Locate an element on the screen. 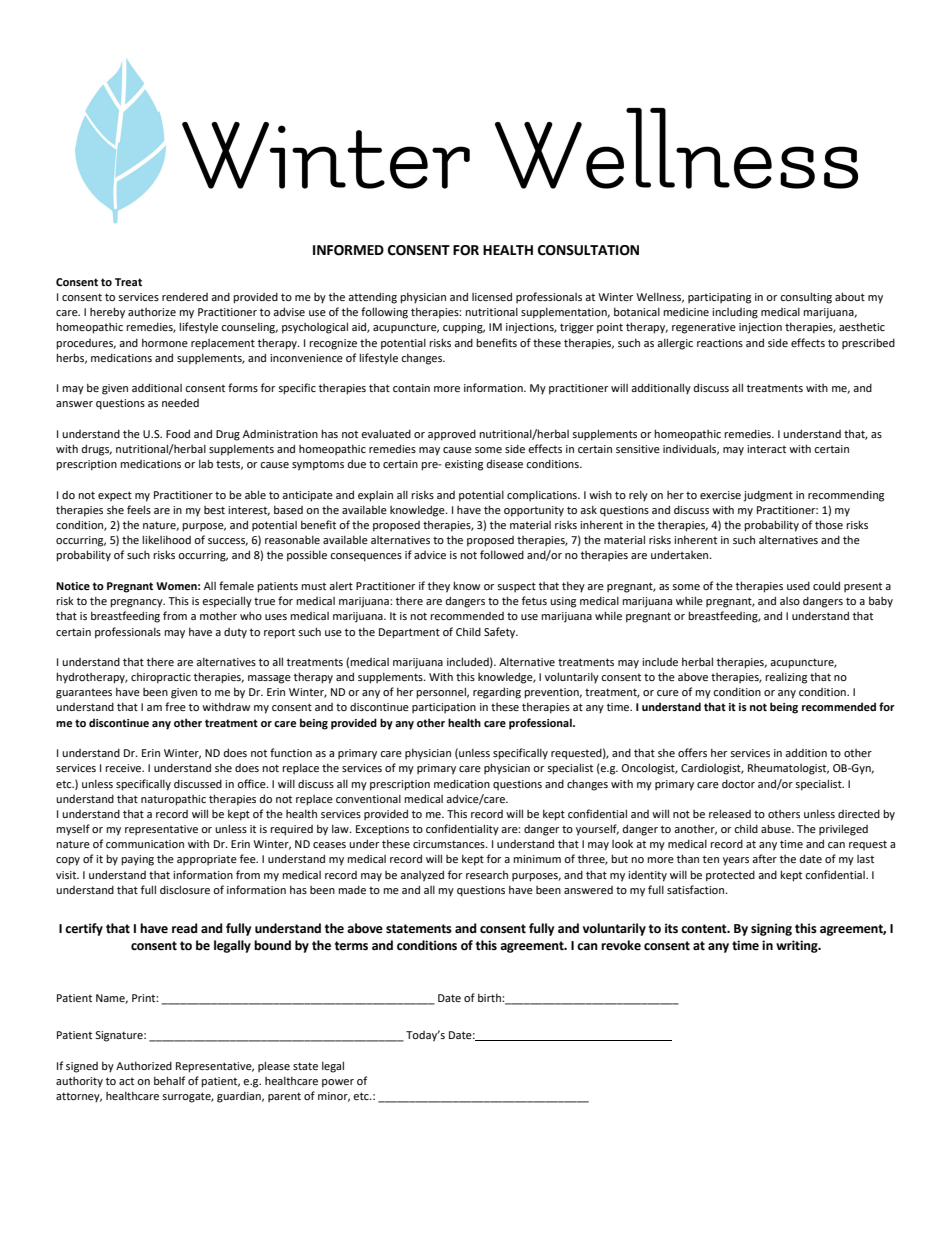 This screenshot has width=952, height=1233. abuse is located at coordinates (777, 828).
